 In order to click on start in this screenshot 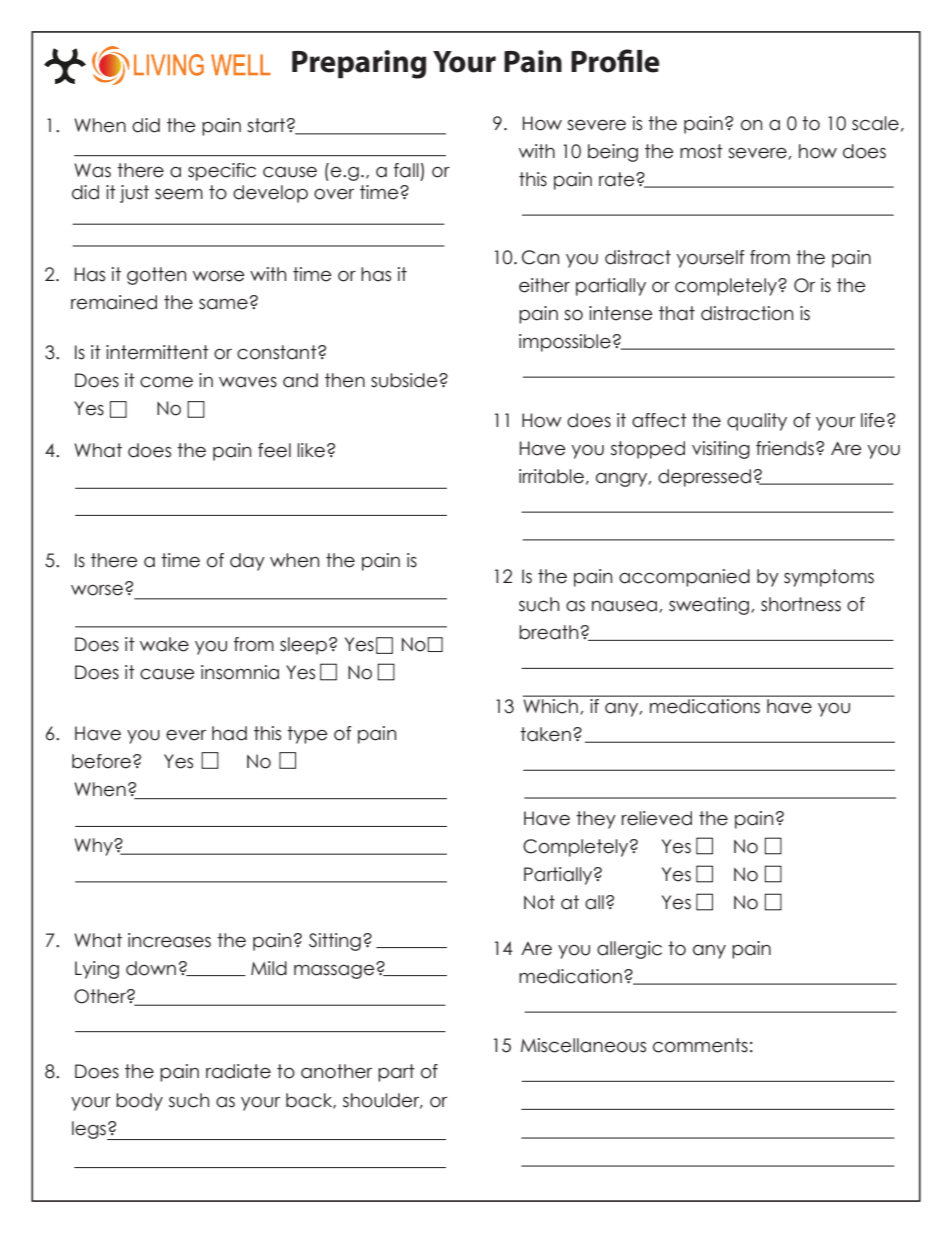, I will do `click(266, 125)`.
